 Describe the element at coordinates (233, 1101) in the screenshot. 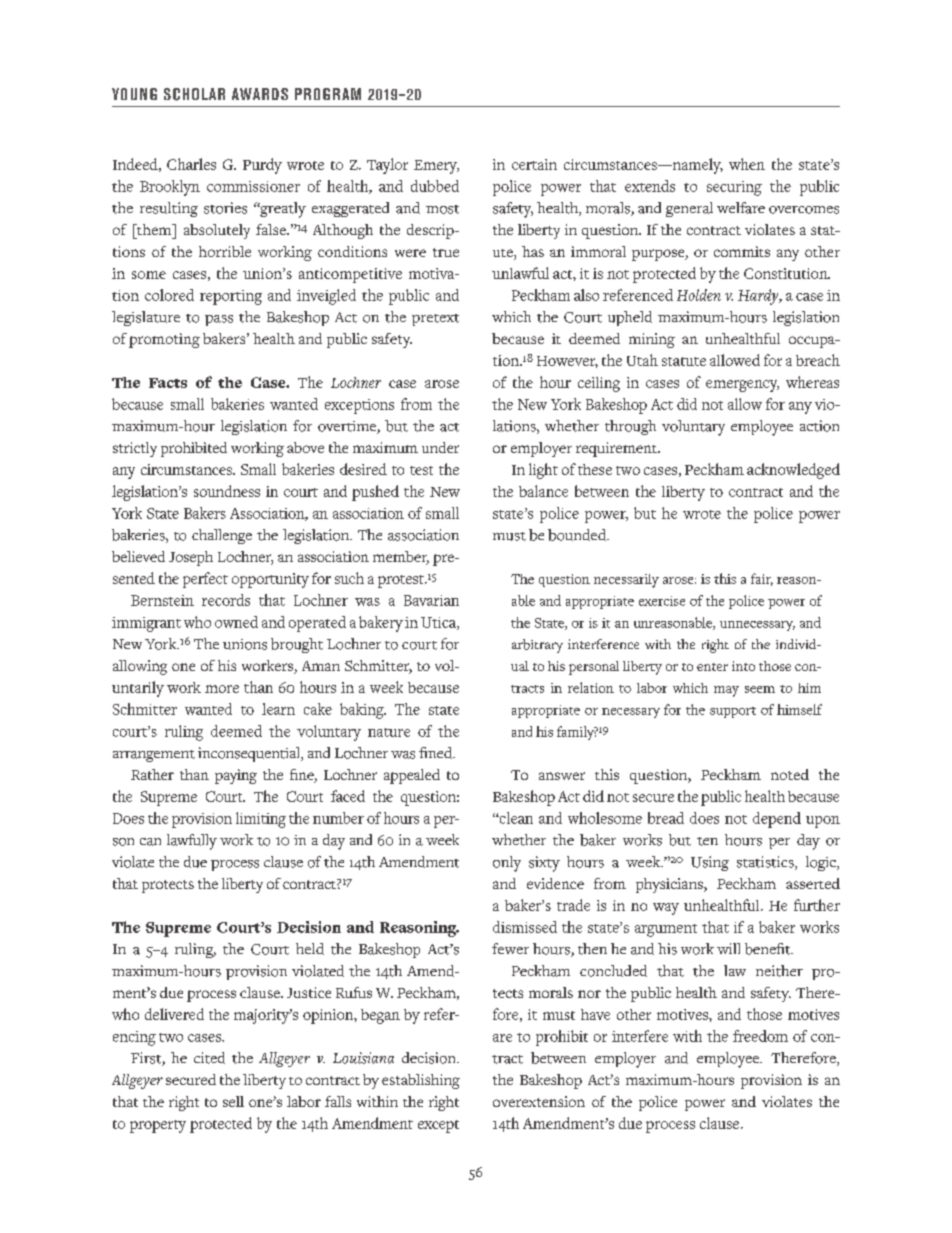

I see `sell` at that location.
